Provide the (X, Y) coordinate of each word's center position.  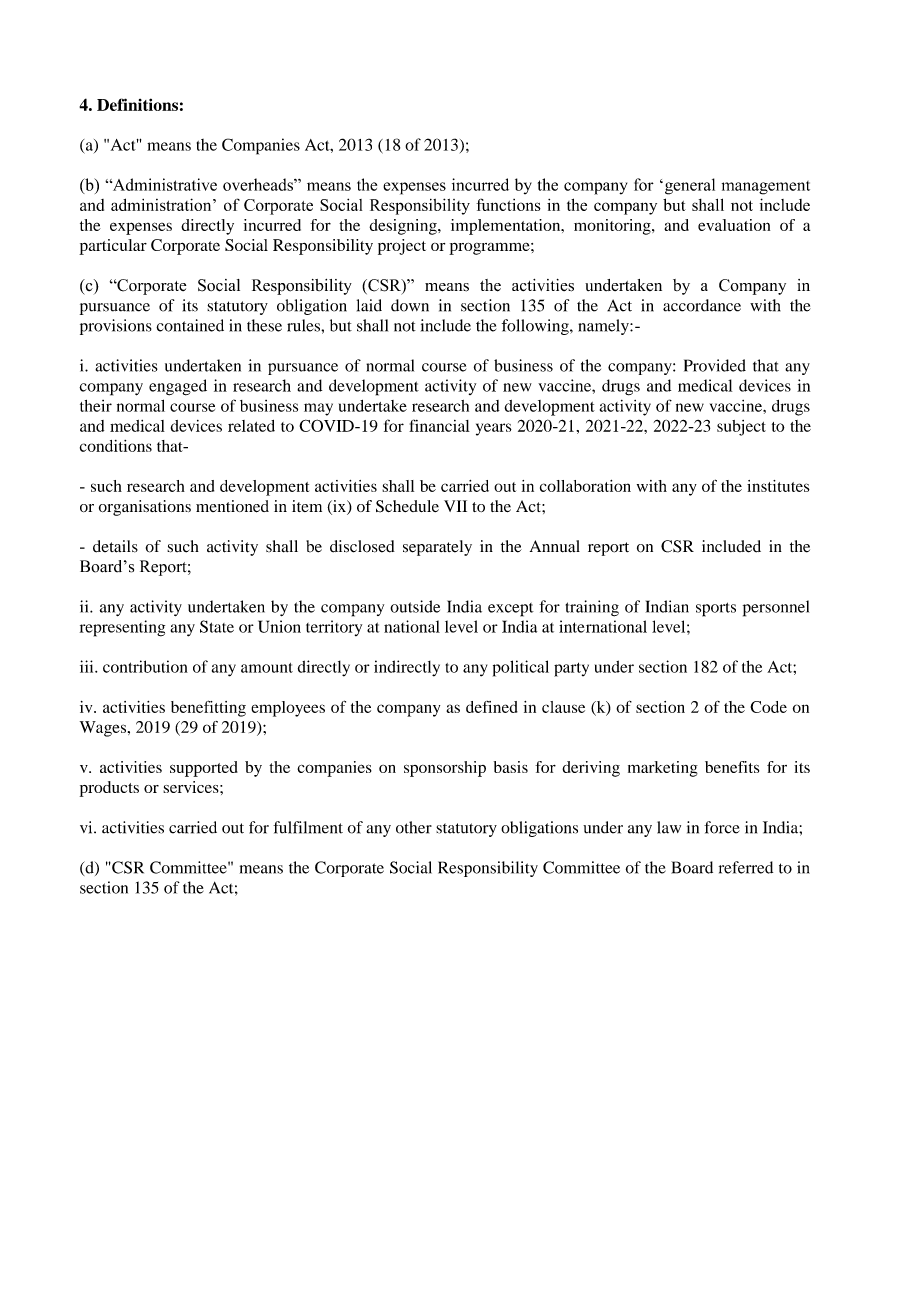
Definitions (137, 104)
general (690, 186)
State (217, 626)
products (109, 789)
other (414, 827)
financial (439, 425)
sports (716, 609)
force (722, 827)
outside (415, 606)
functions (508, 204)
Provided (715, 365)
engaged (178, 387)
